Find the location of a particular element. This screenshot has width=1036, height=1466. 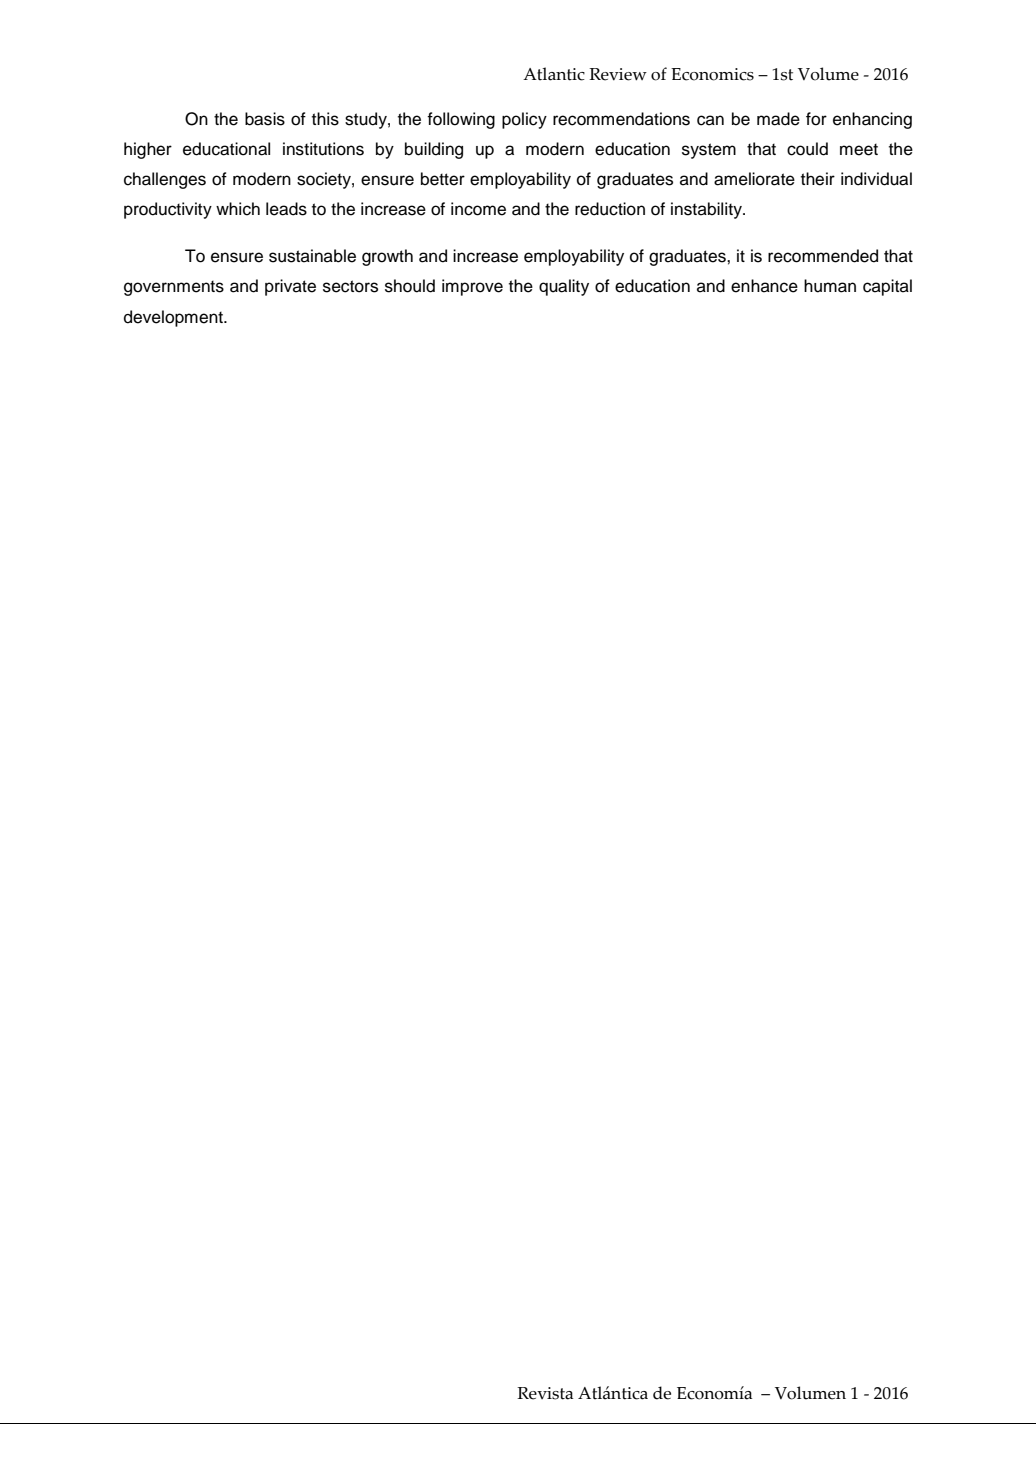

enhance is located at coordinates (764, 286).
